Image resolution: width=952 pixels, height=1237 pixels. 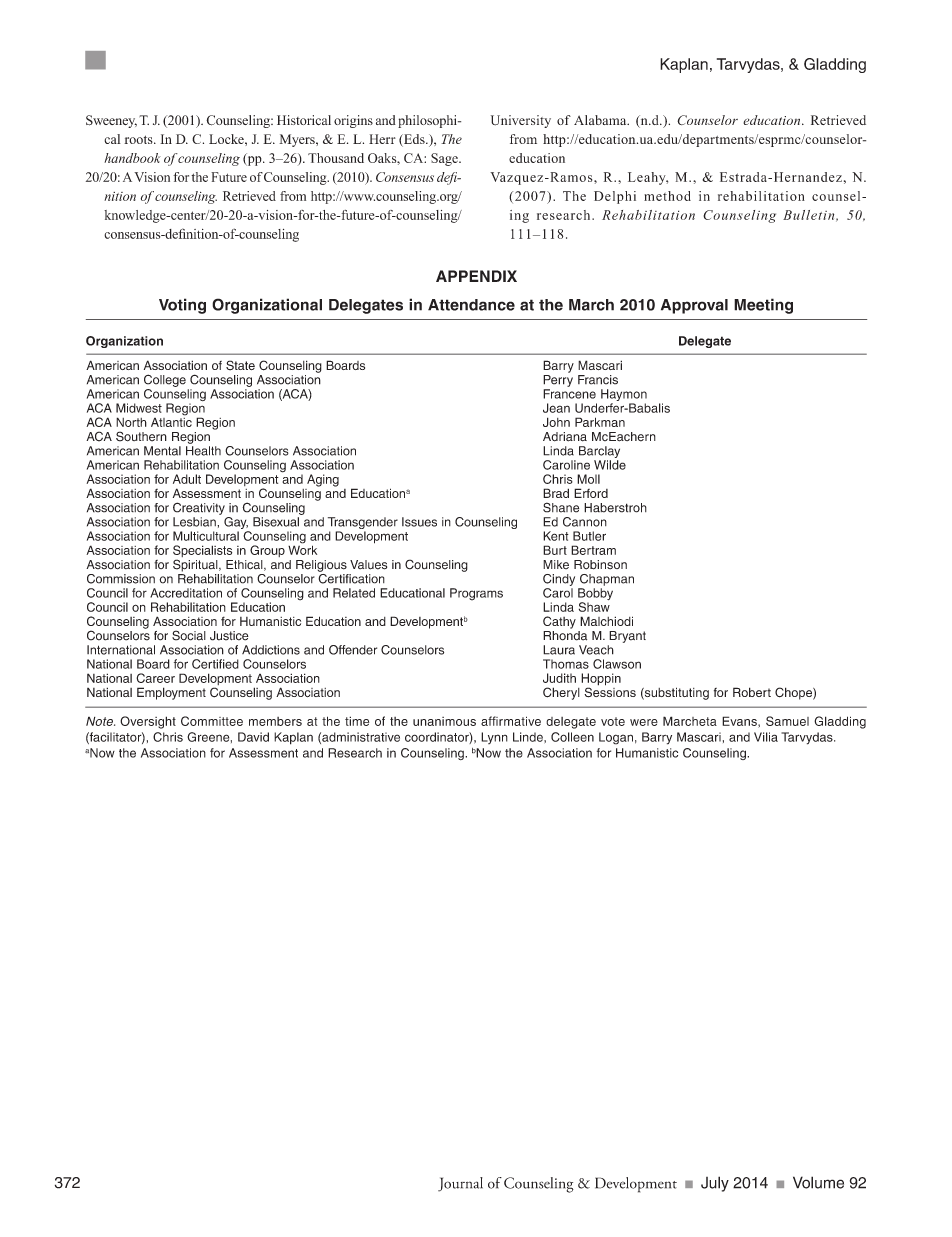 What do you see at coordinates (556, 408) in the screenshot?
I see `Jean` at bounding box center [556, 408].
